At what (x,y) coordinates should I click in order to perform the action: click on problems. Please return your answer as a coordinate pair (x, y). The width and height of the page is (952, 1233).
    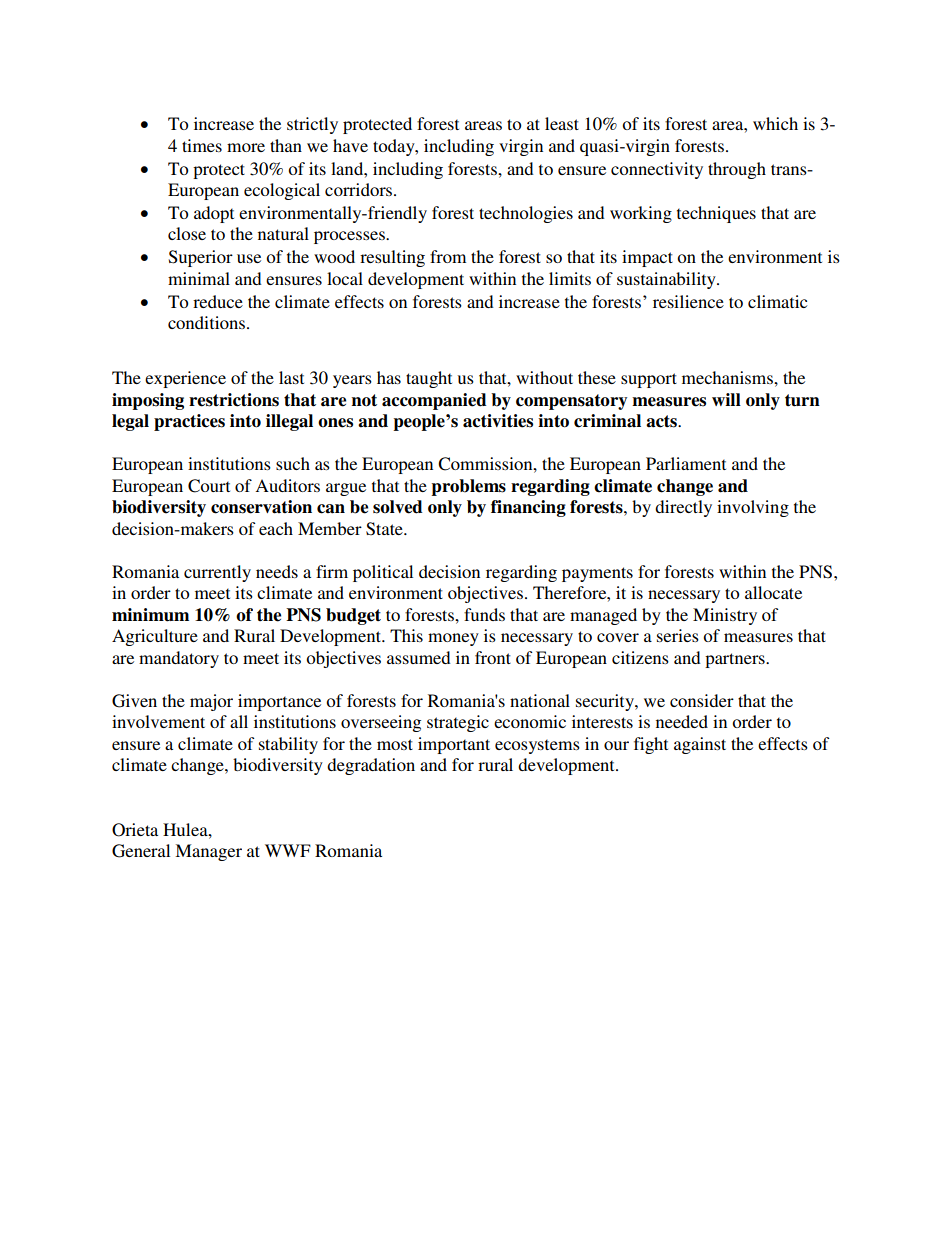
    Looking at the image, I should click on (468, 487).
